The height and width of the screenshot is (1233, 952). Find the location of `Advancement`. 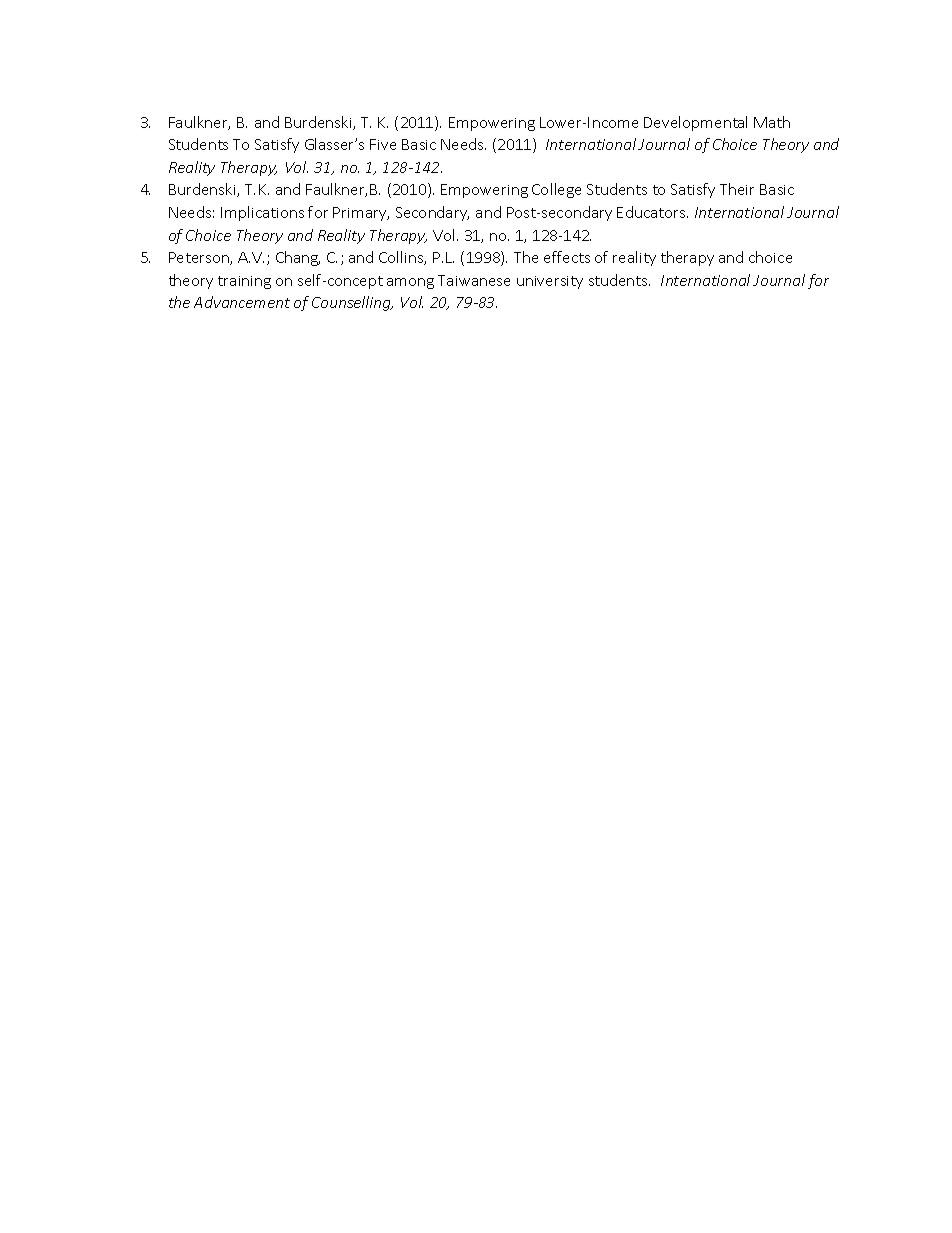

Advancement is located at coordinates (242, 302).
